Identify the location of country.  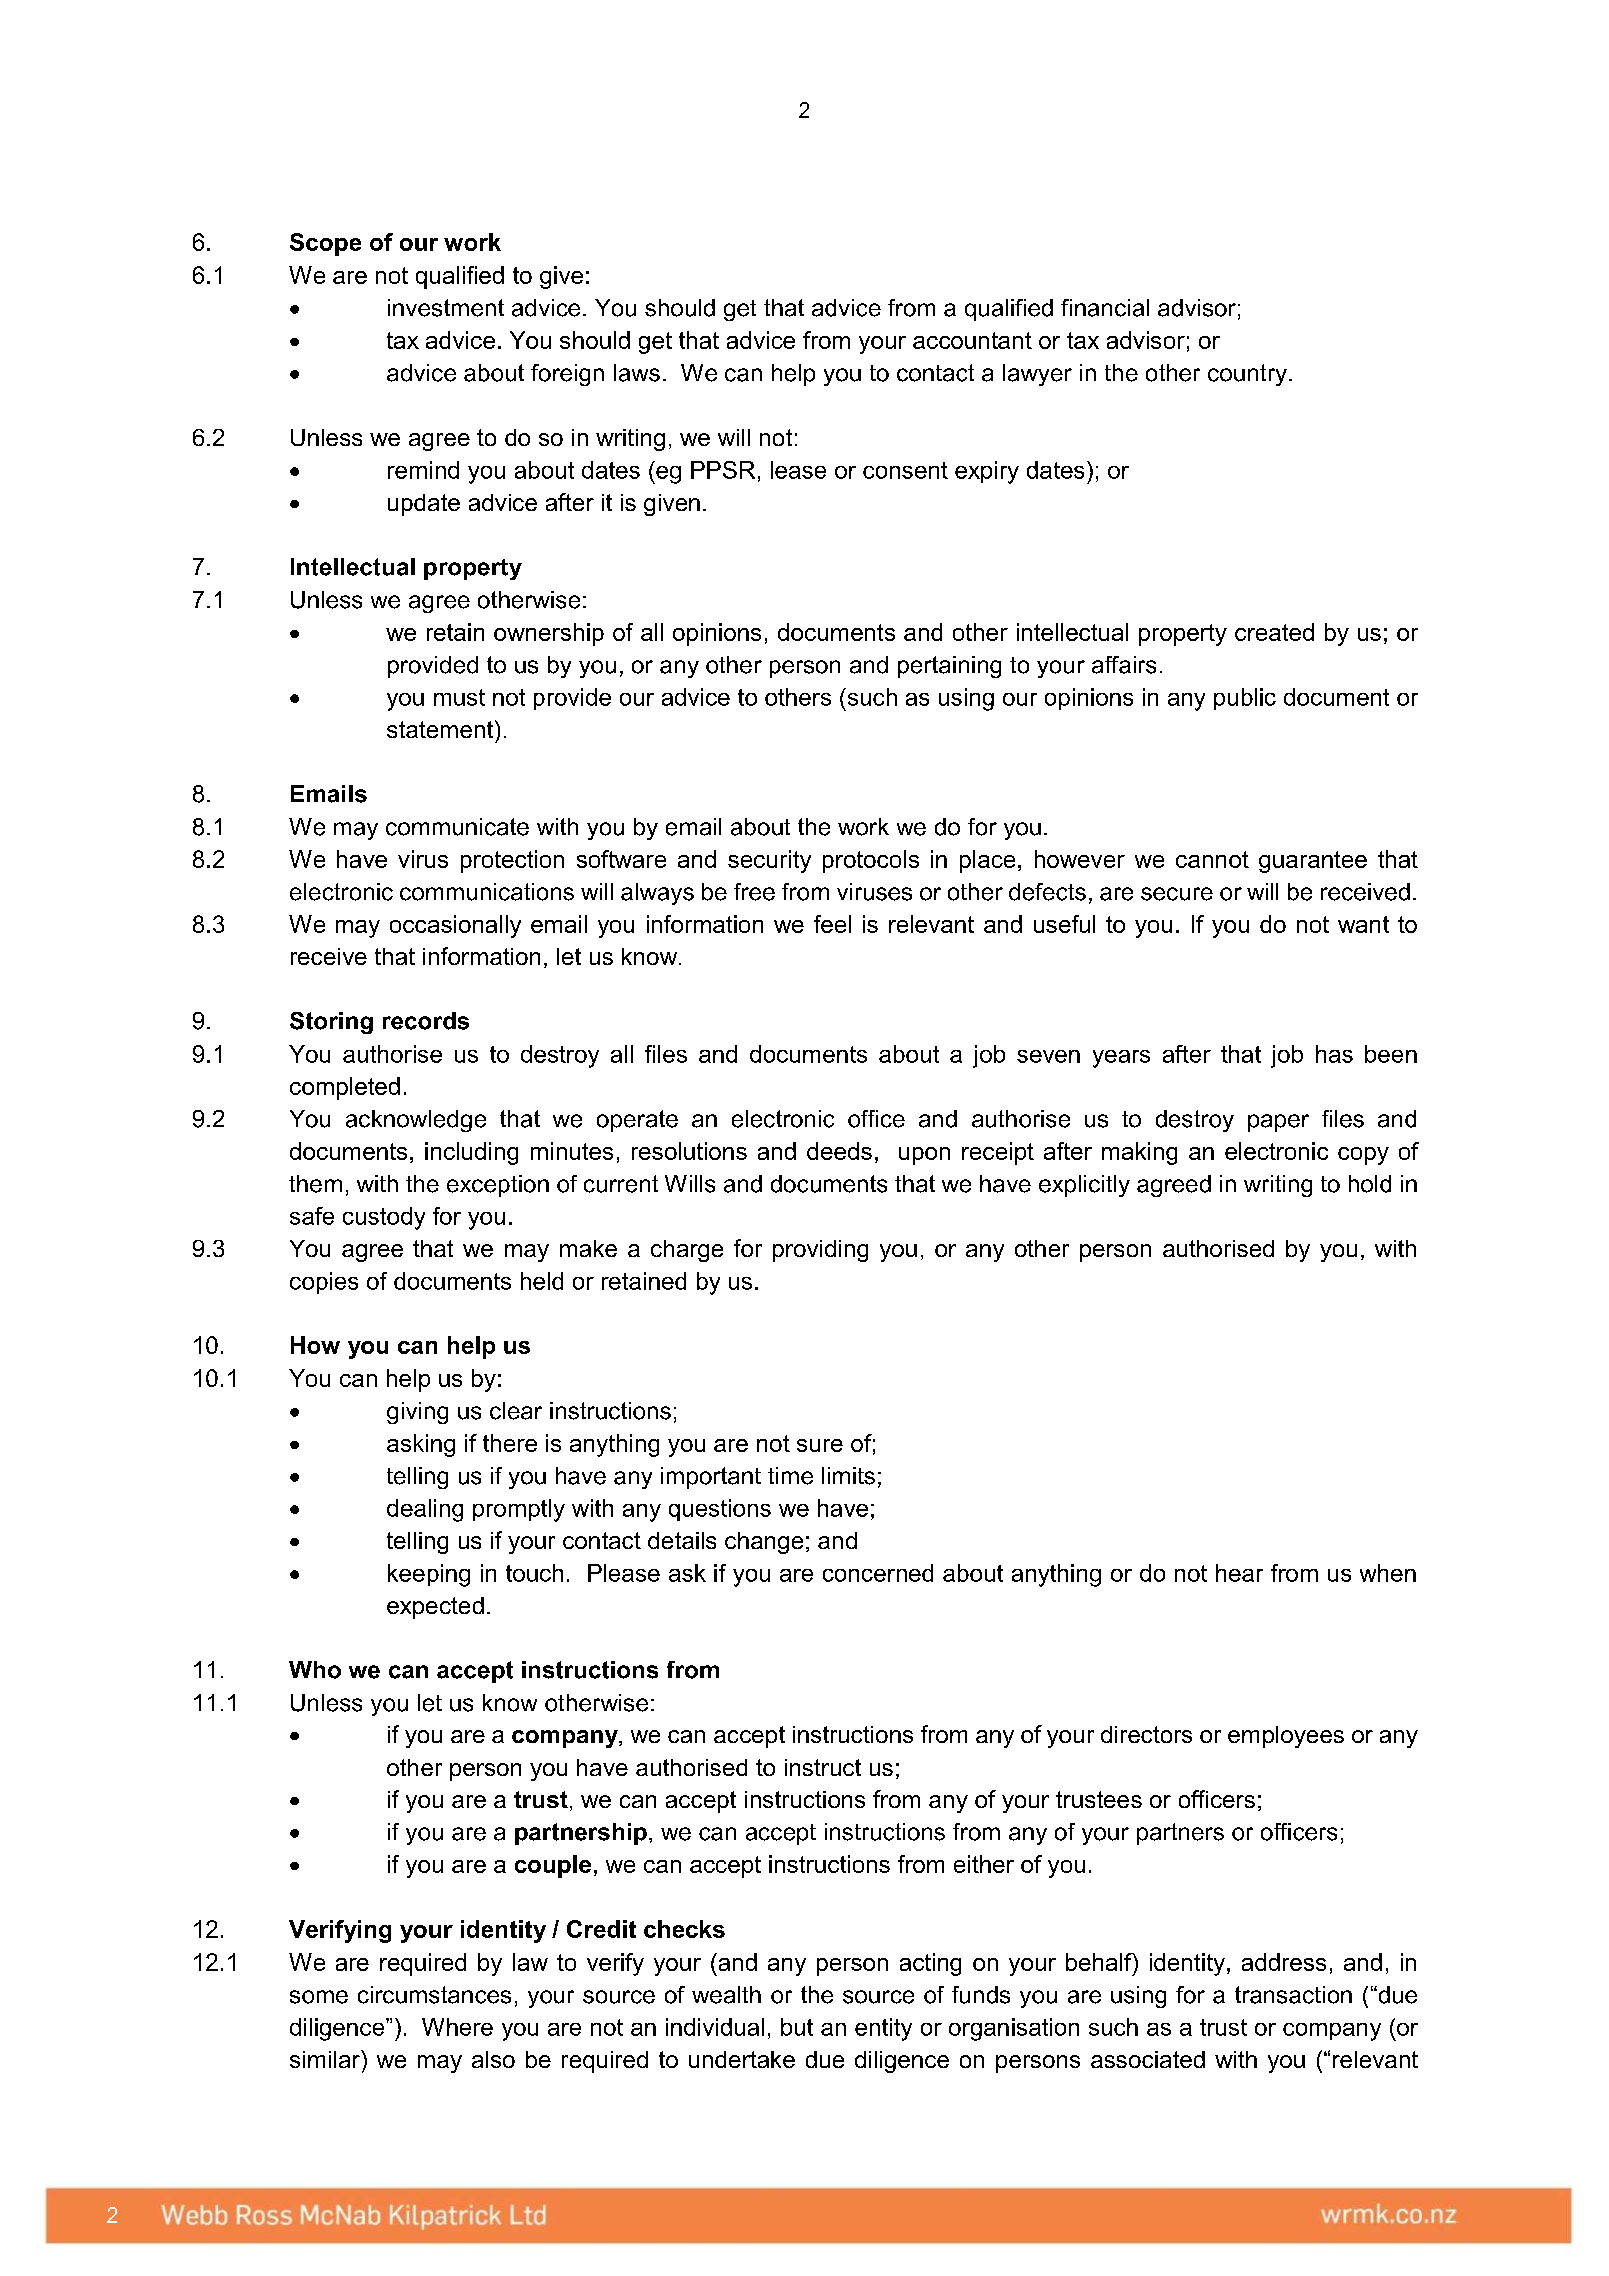
(1247, 375).
